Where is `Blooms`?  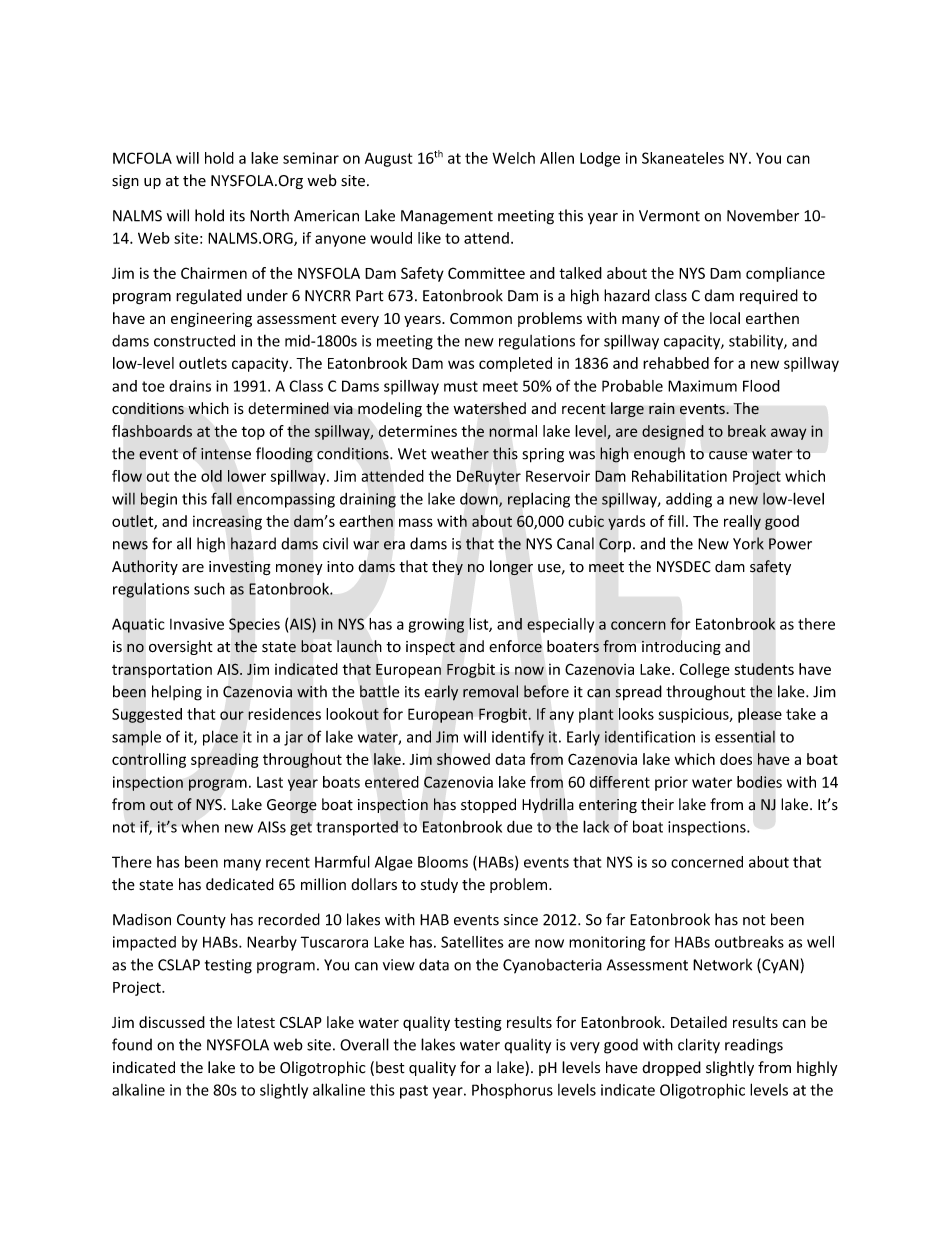 Blooms is located at coordinates (443, 862).
